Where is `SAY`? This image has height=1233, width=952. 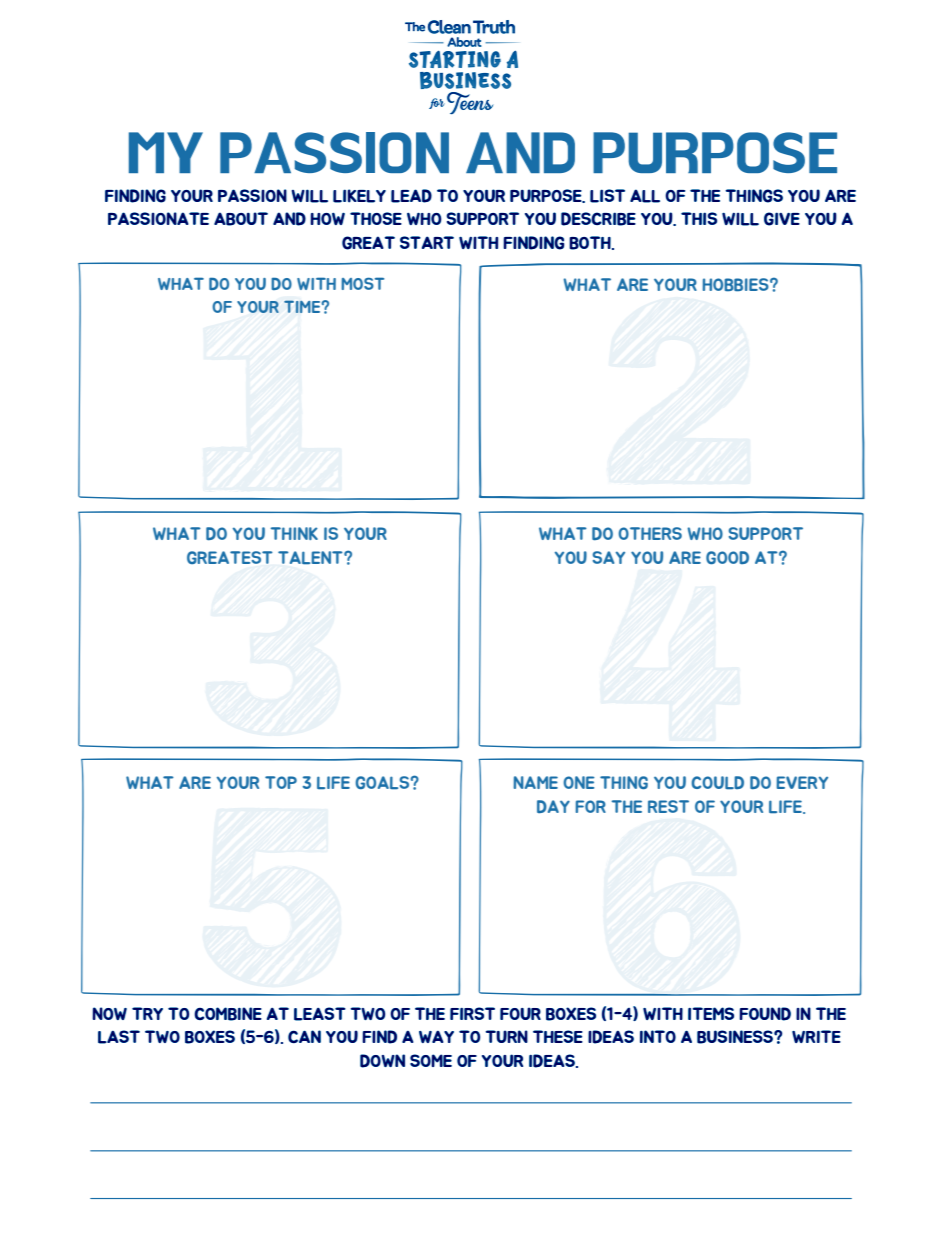 SAY is located at coordinates (609, 557).
